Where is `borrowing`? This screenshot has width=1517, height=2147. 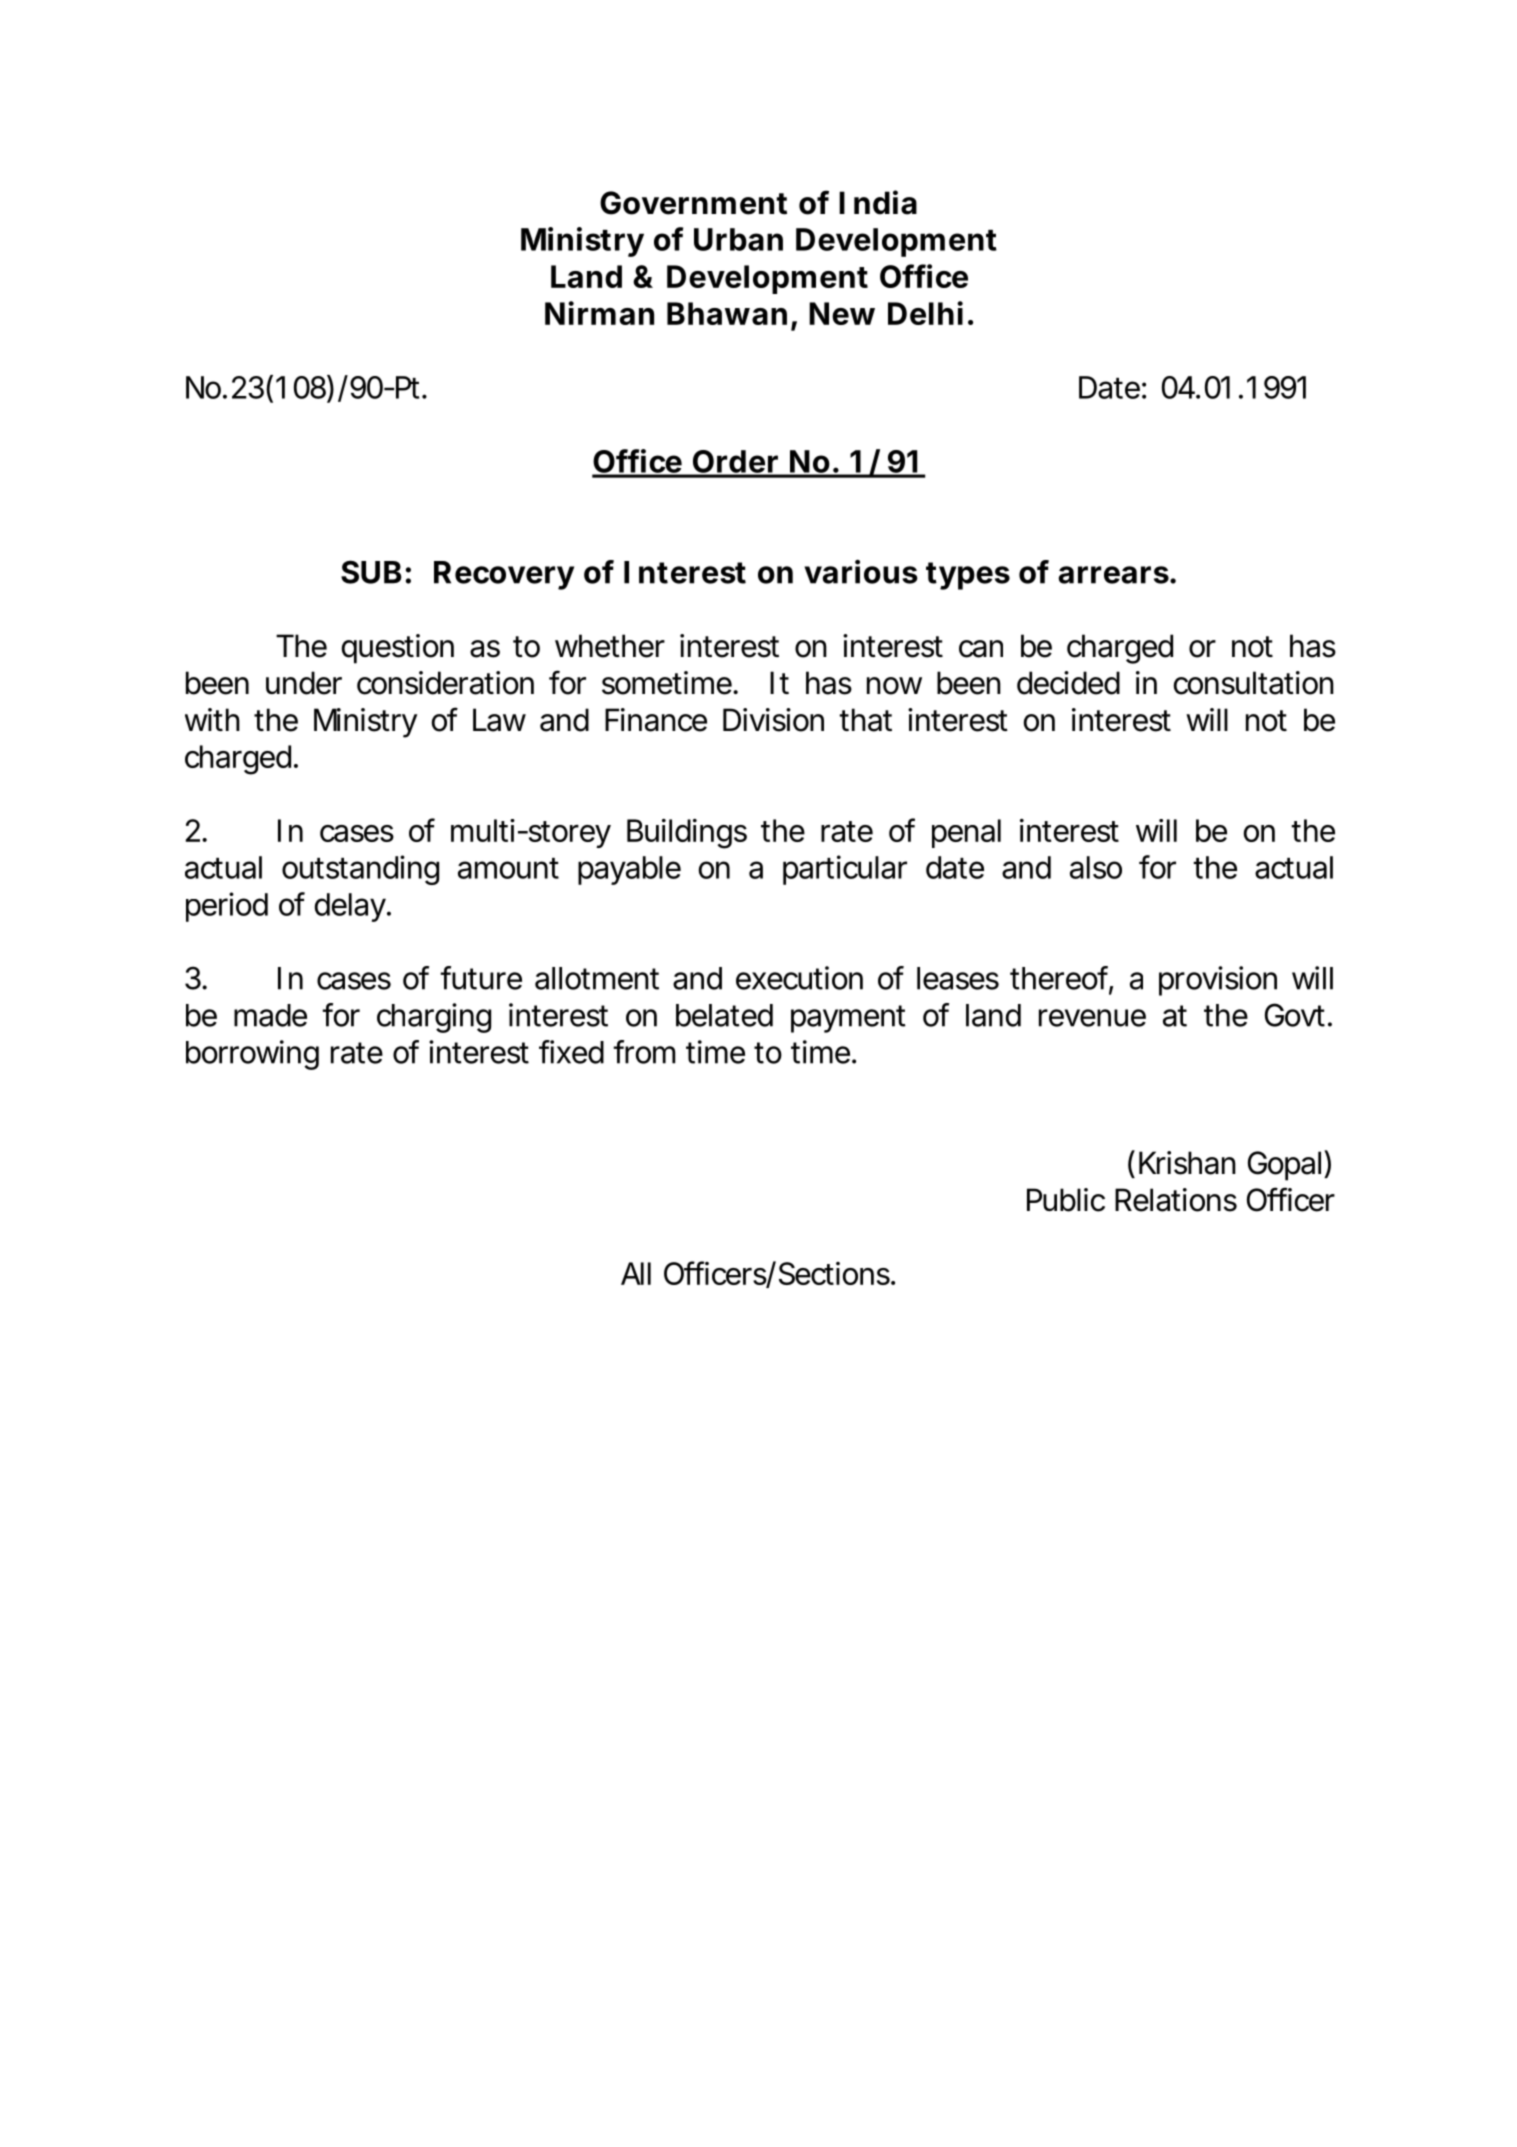
borrowing is located at coordinates (252, 1055).
